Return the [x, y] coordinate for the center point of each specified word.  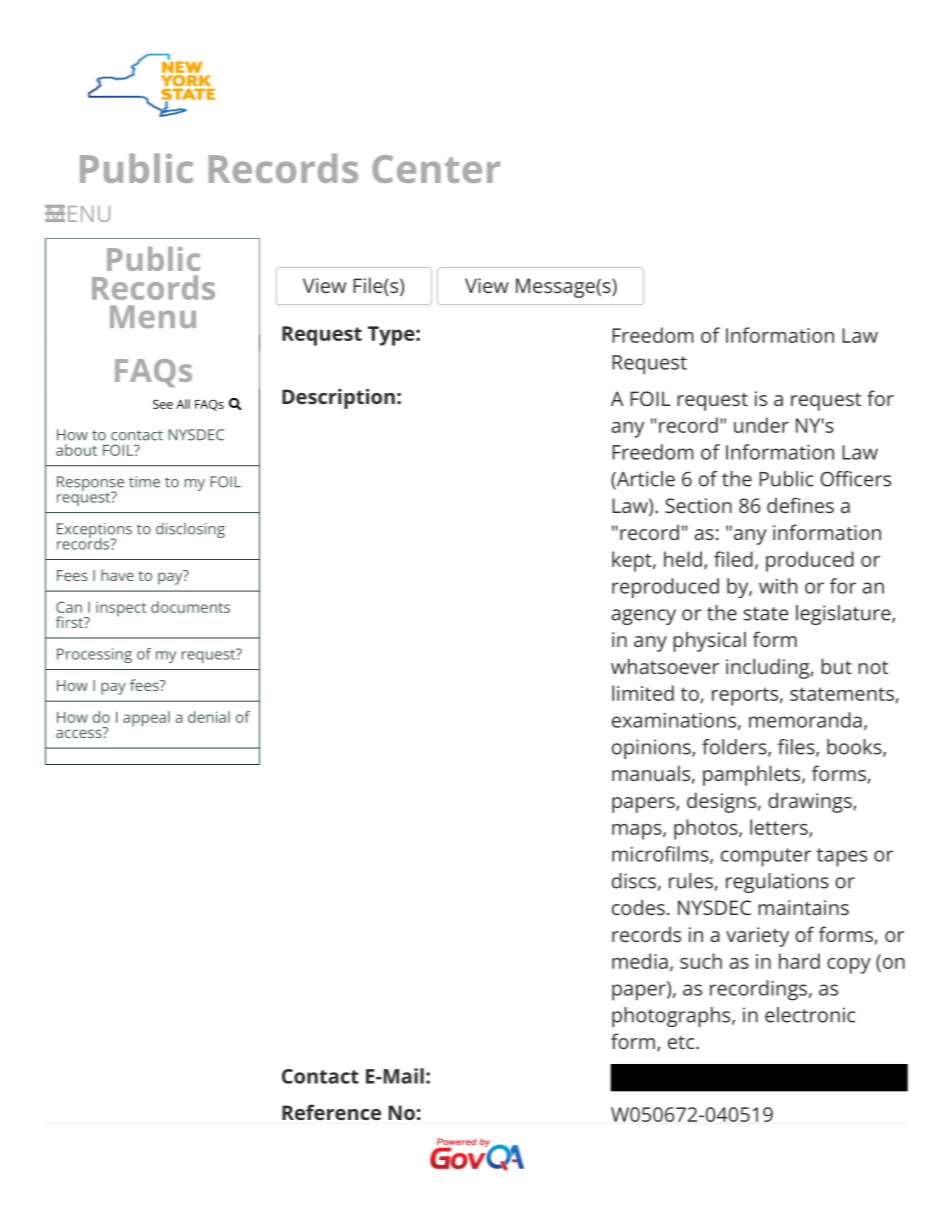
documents [190, 607]
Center [436, 169]
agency [643, 617]
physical [709, 641]
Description [338, 398]
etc [682, 1042]
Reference [331, 1112]
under [761, 425]
